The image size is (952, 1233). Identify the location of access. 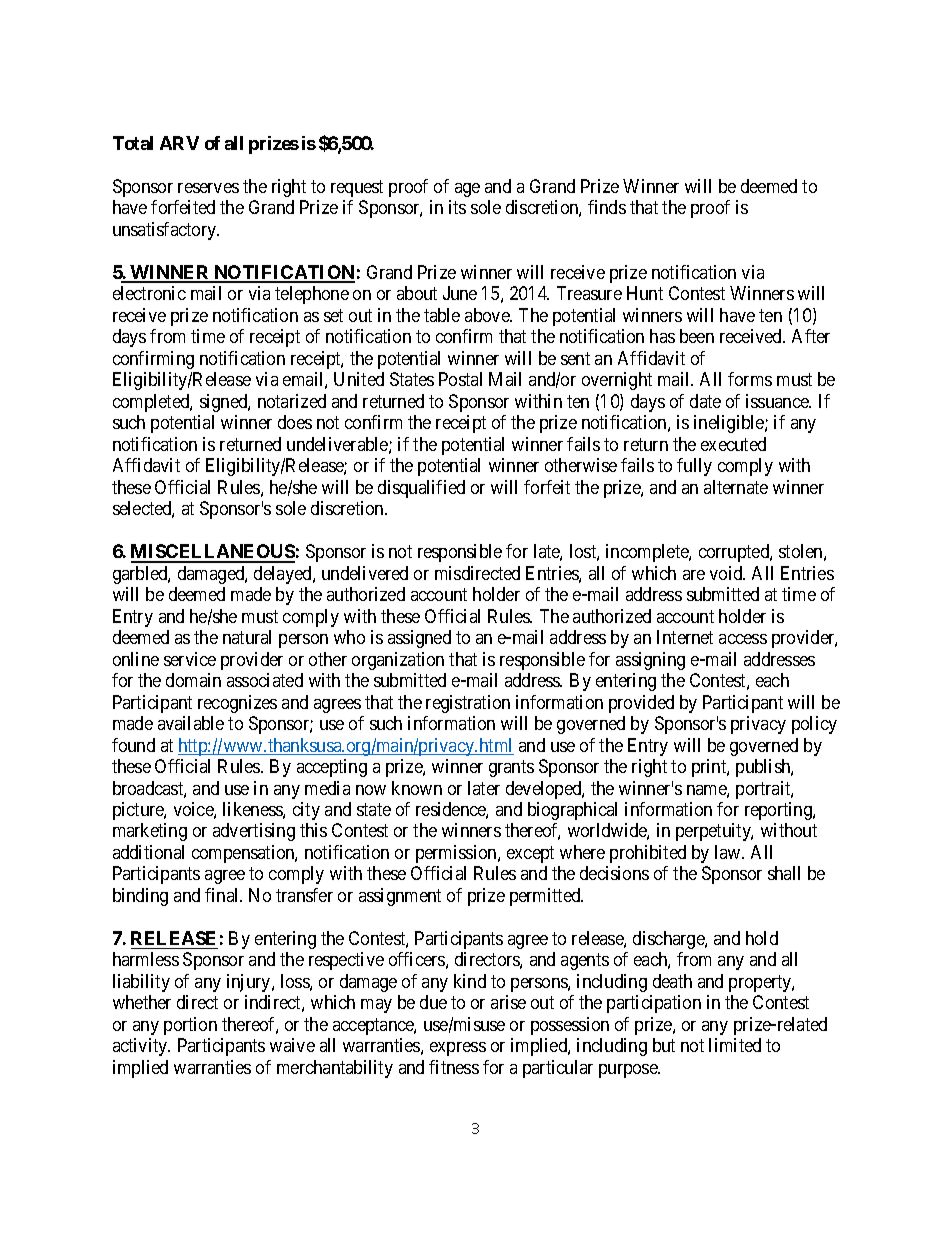
(743, 639).
